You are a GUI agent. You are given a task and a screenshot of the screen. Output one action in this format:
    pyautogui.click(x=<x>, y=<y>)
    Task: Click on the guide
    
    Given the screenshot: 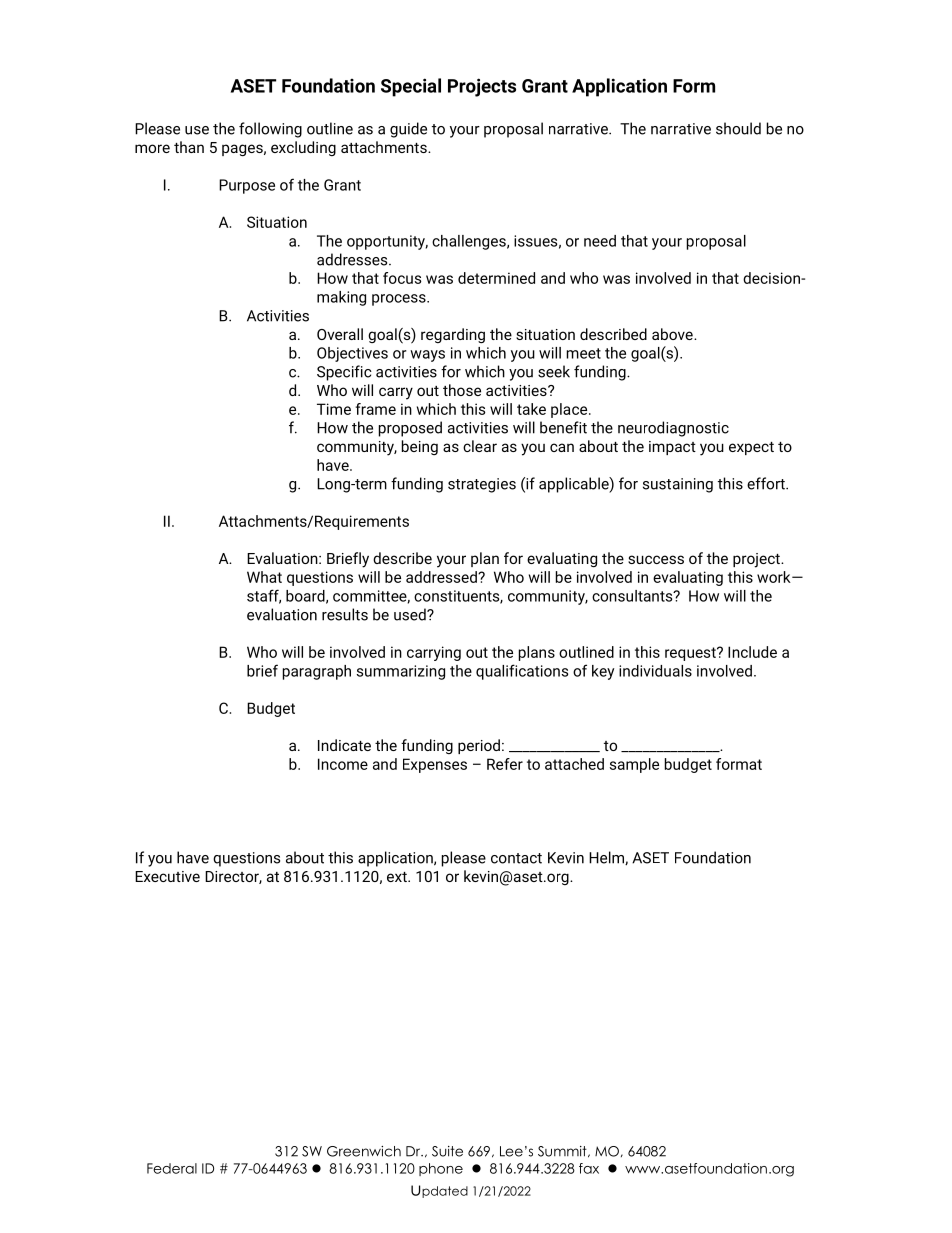 What is the action you would take?
    pyautogui.click(x=408, y=130)
